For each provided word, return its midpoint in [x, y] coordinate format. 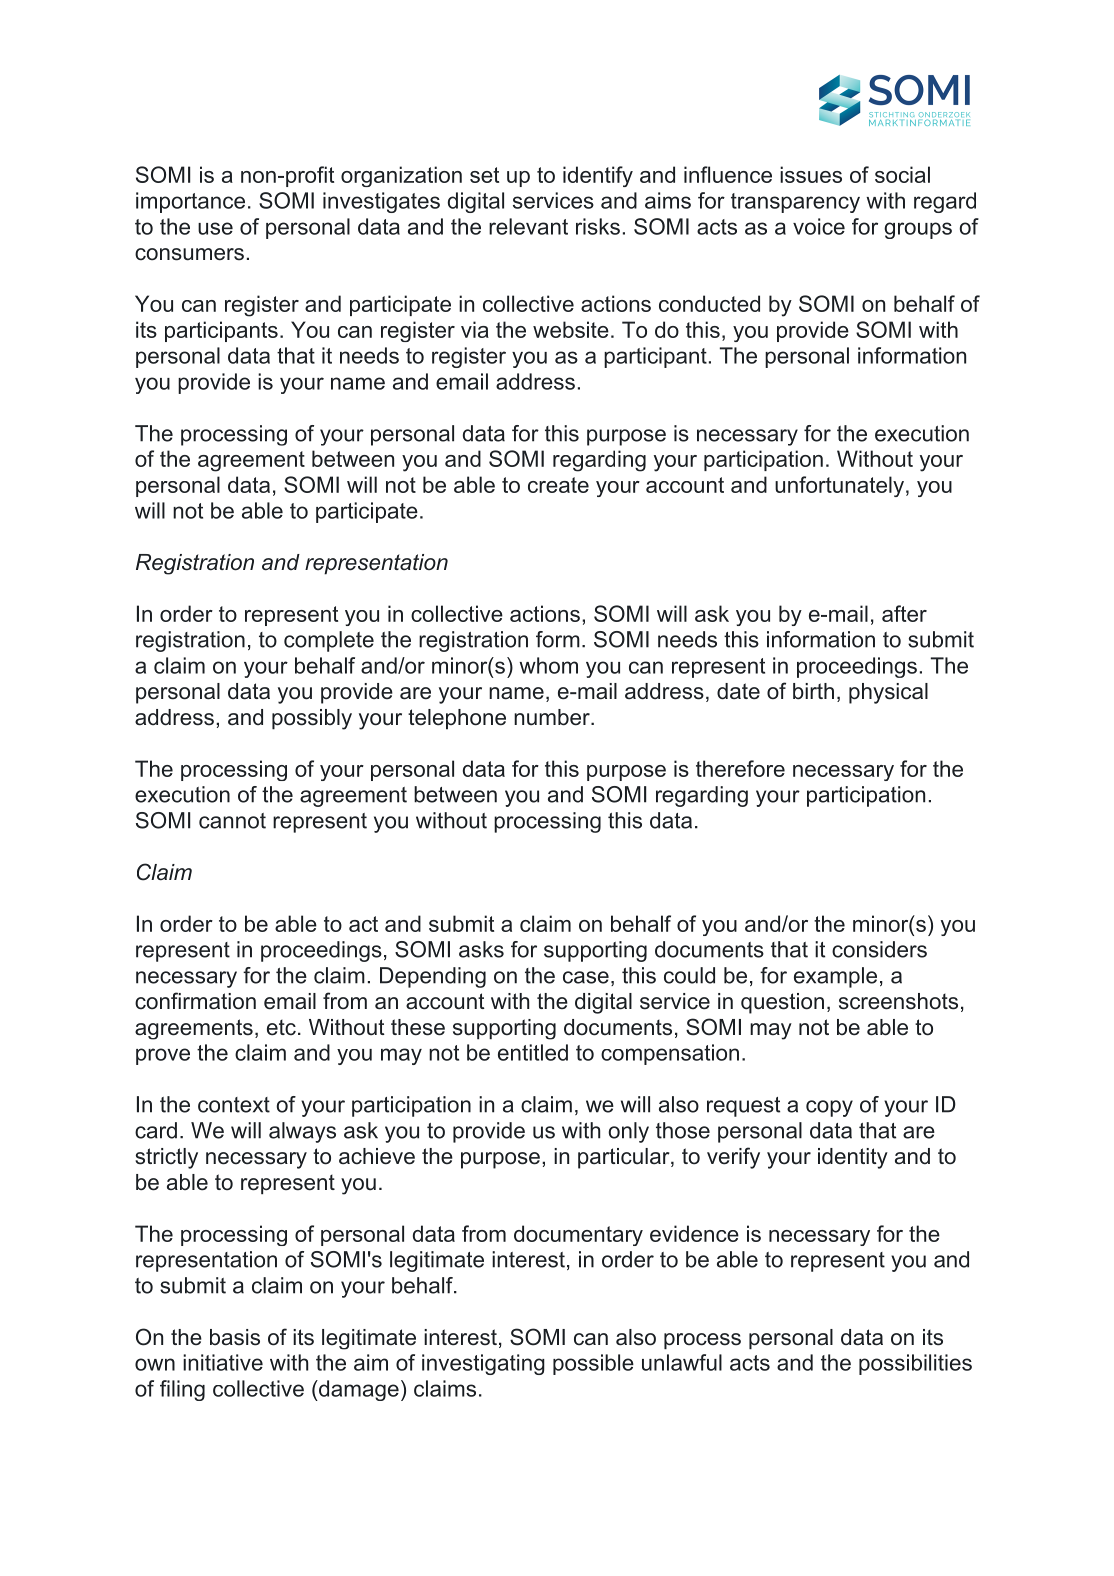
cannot [232, 821]
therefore [740, 768]
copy [829, 1108]
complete [329, 641]
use [215, 228]
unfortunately [839, 486]
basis [235, 1337]
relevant [528, 226]
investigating [483, 1364]
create [558, 485]
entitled [533, 1052]
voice [819, 226]
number [553, 717]
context [234, 1105]
